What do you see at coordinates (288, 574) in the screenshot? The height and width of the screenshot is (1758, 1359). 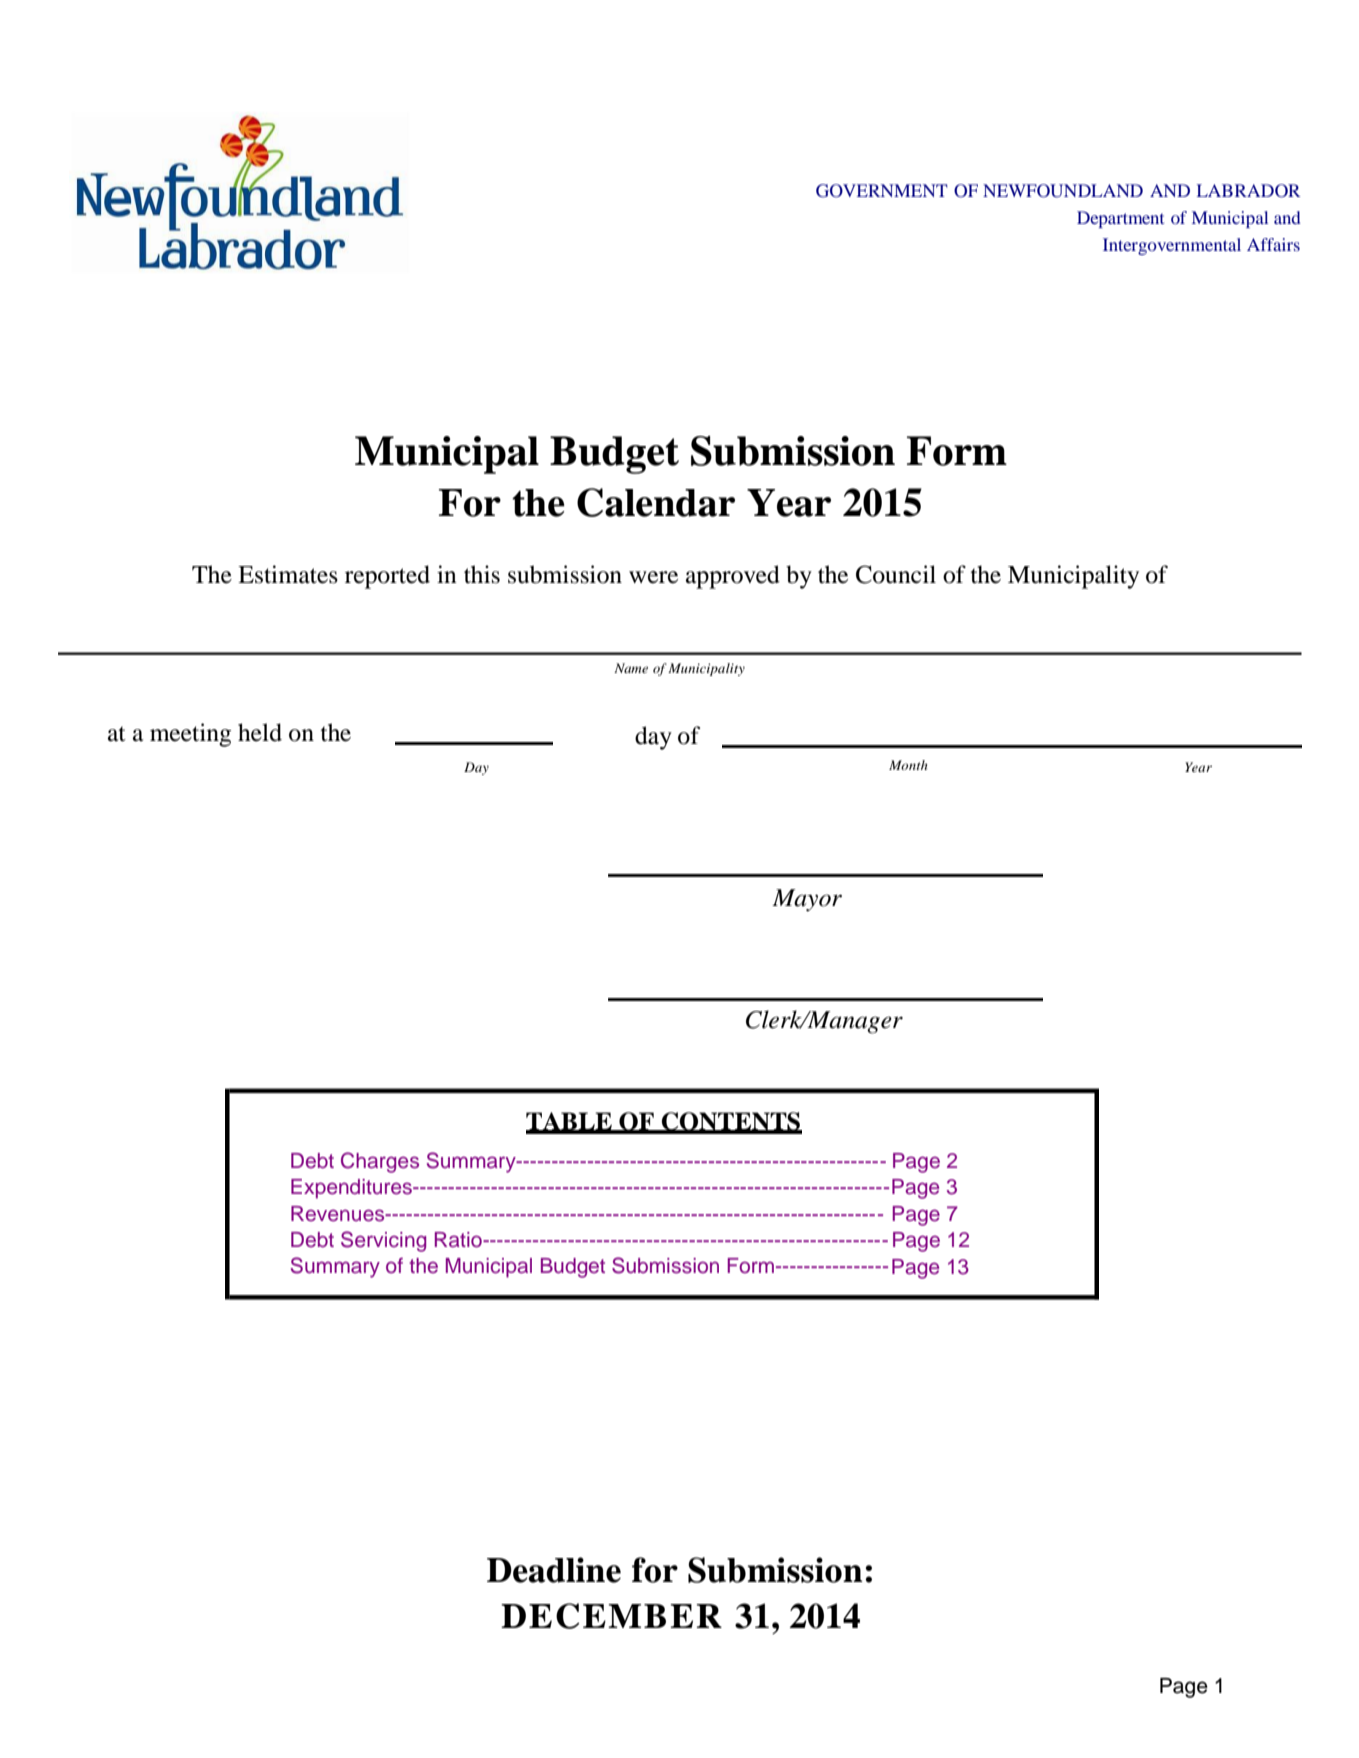 I see `Estimates` at bounding box center [288, 574].
